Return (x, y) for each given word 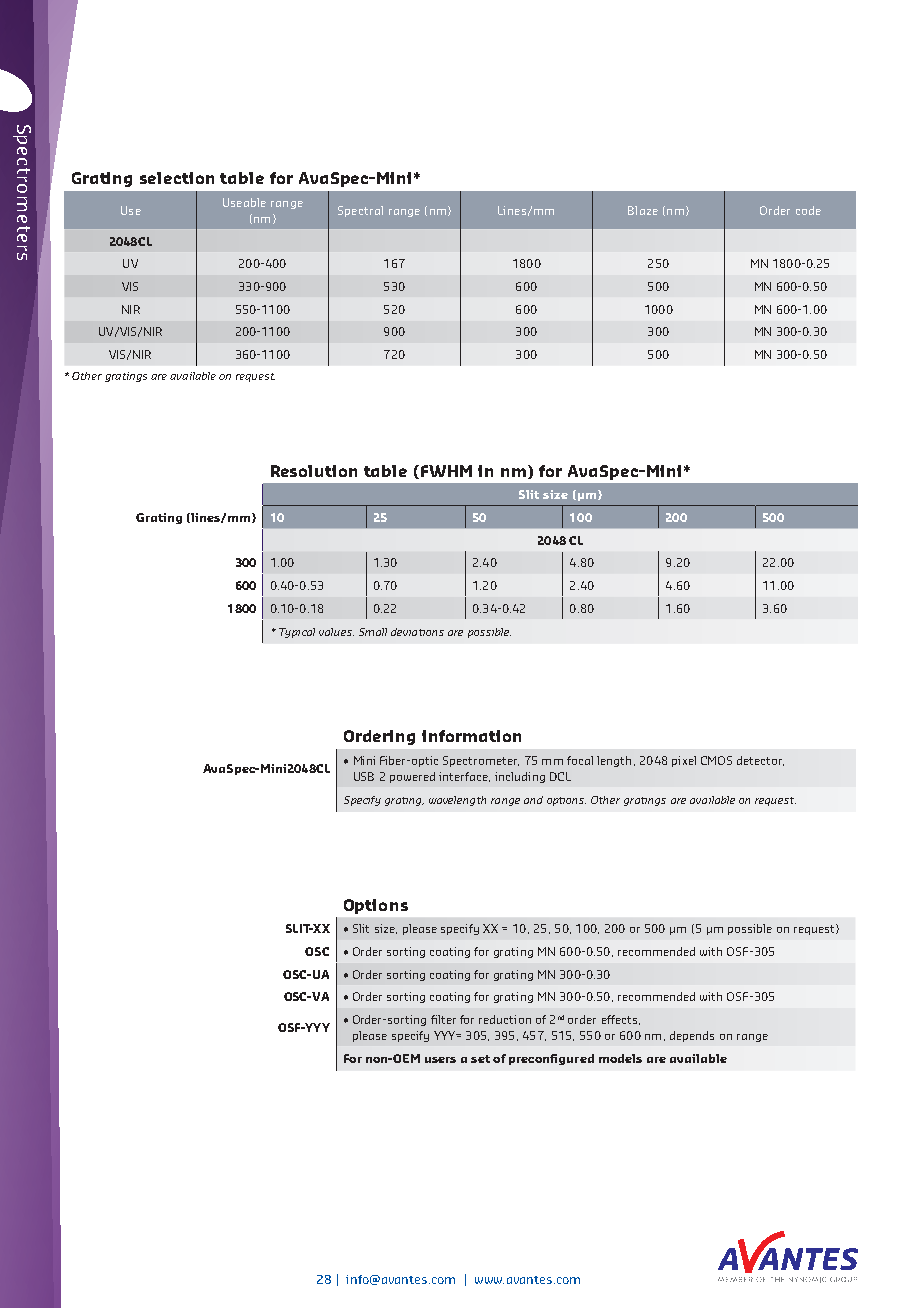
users (440, 1060)
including (520, 777)
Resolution (314, 471)
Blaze (643, 210)
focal (580, 760)
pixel (684, 761)
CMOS (716, 760)
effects (619, 1019)
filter (443, 1019)
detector (760, 761)
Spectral (360, 211)
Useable (244, 202)
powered (412, 777)
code (808, 210)
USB (364, 776)
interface (464, 777)
